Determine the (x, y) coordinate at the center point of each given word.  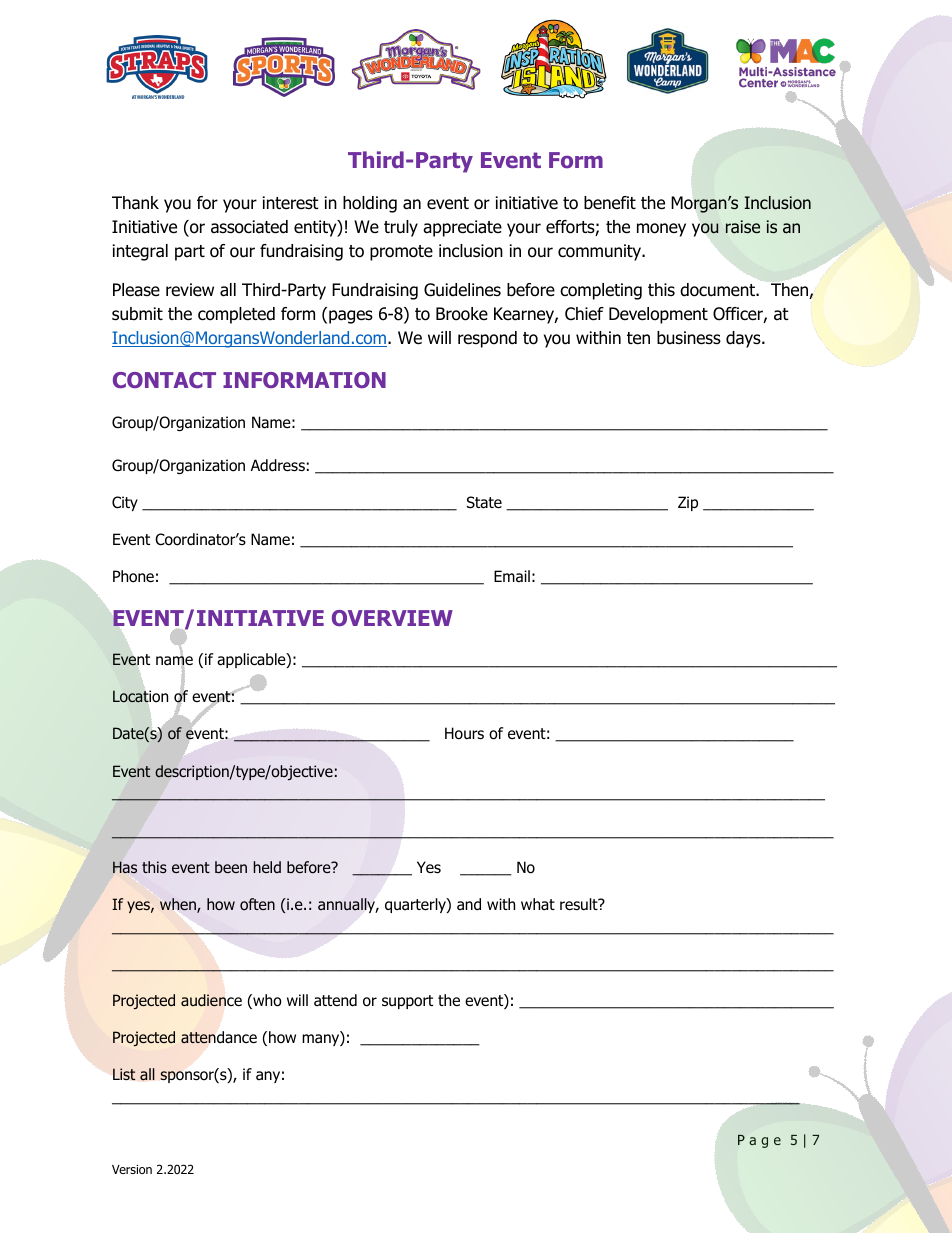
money (661, 230)
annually (348, 905)
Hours (464, 733)
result (580, 904)
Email (512, 576)
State (484, 502)
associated (249, 227)
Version (132, 1169)
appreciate (462, 228)
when (179, 905)
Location (140, 696)
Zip (688, 503)
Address (278, 465)
